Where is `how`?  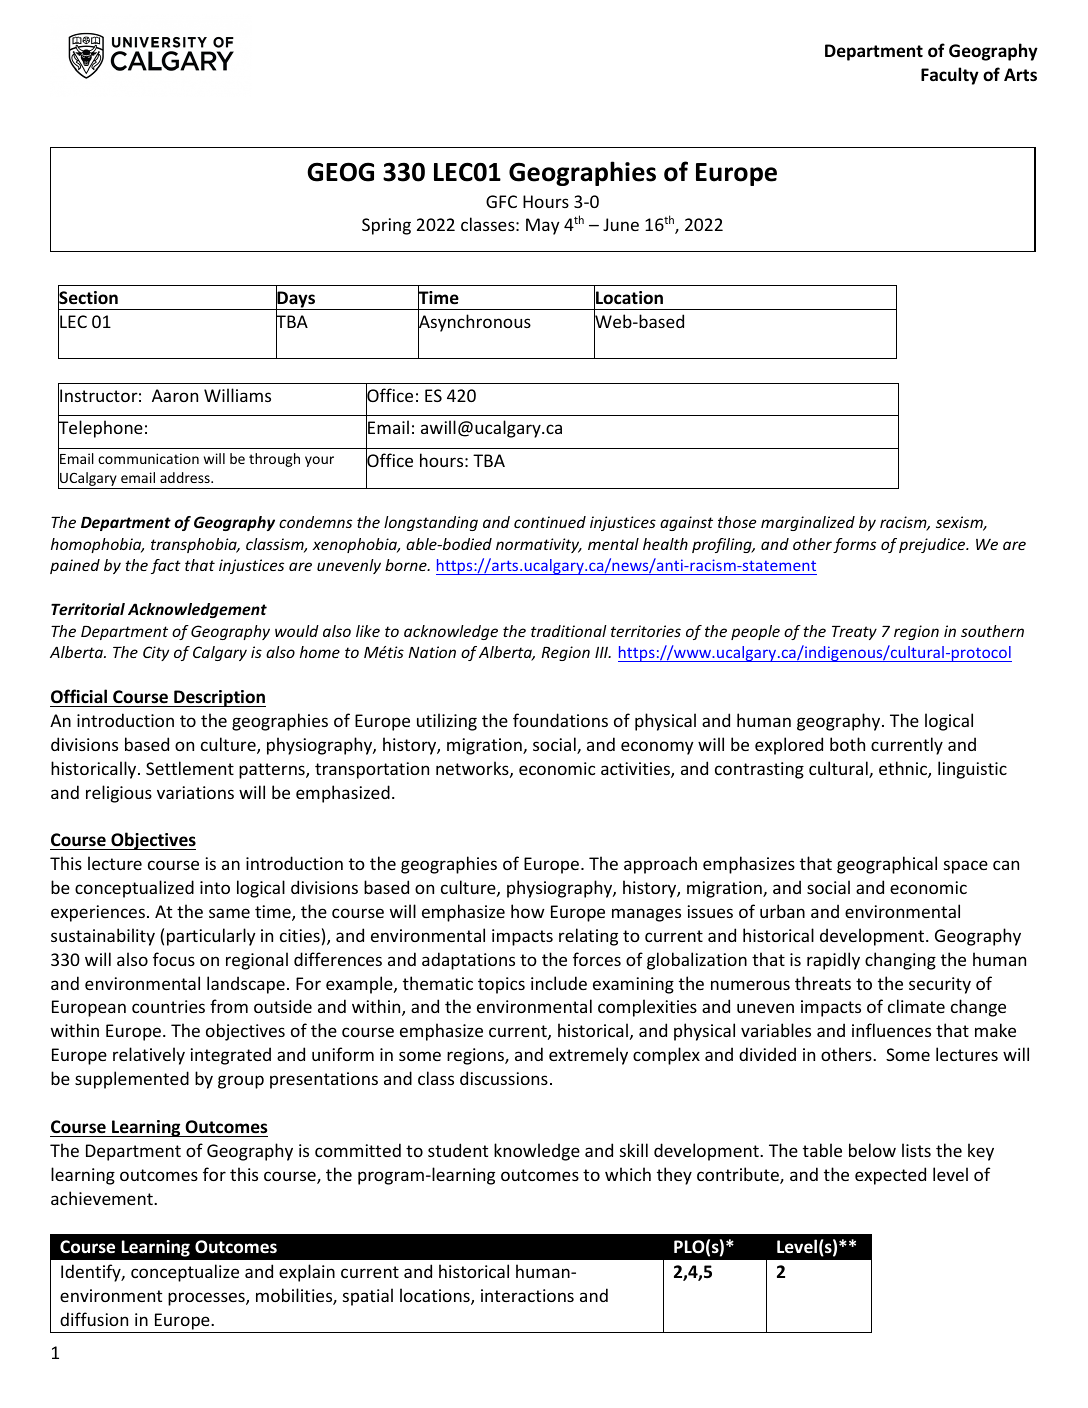
how is located at coordinates (528, 911).
